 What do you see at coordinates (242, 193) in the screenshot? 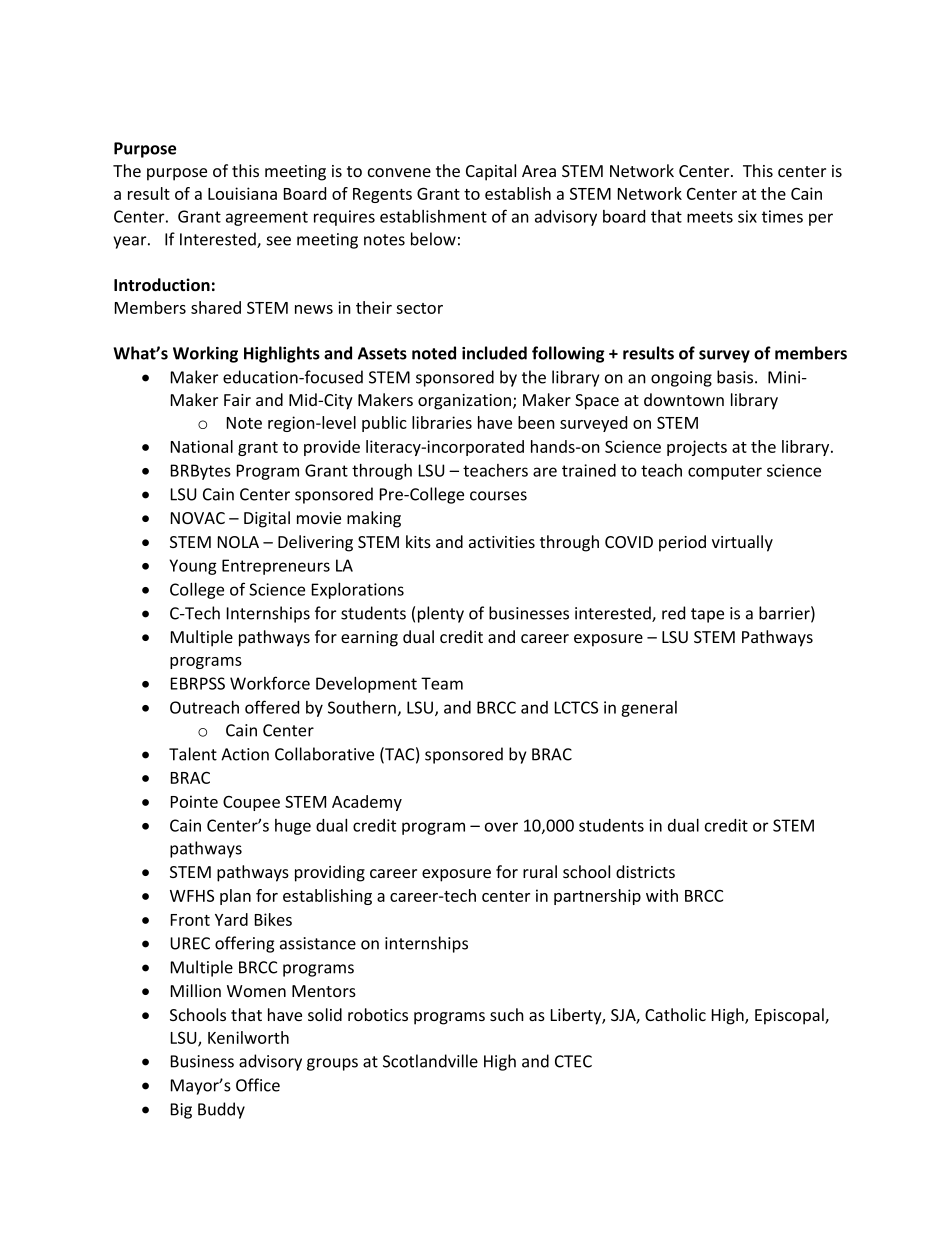
I see `Louisiana` at bounding box center [242, 193].
